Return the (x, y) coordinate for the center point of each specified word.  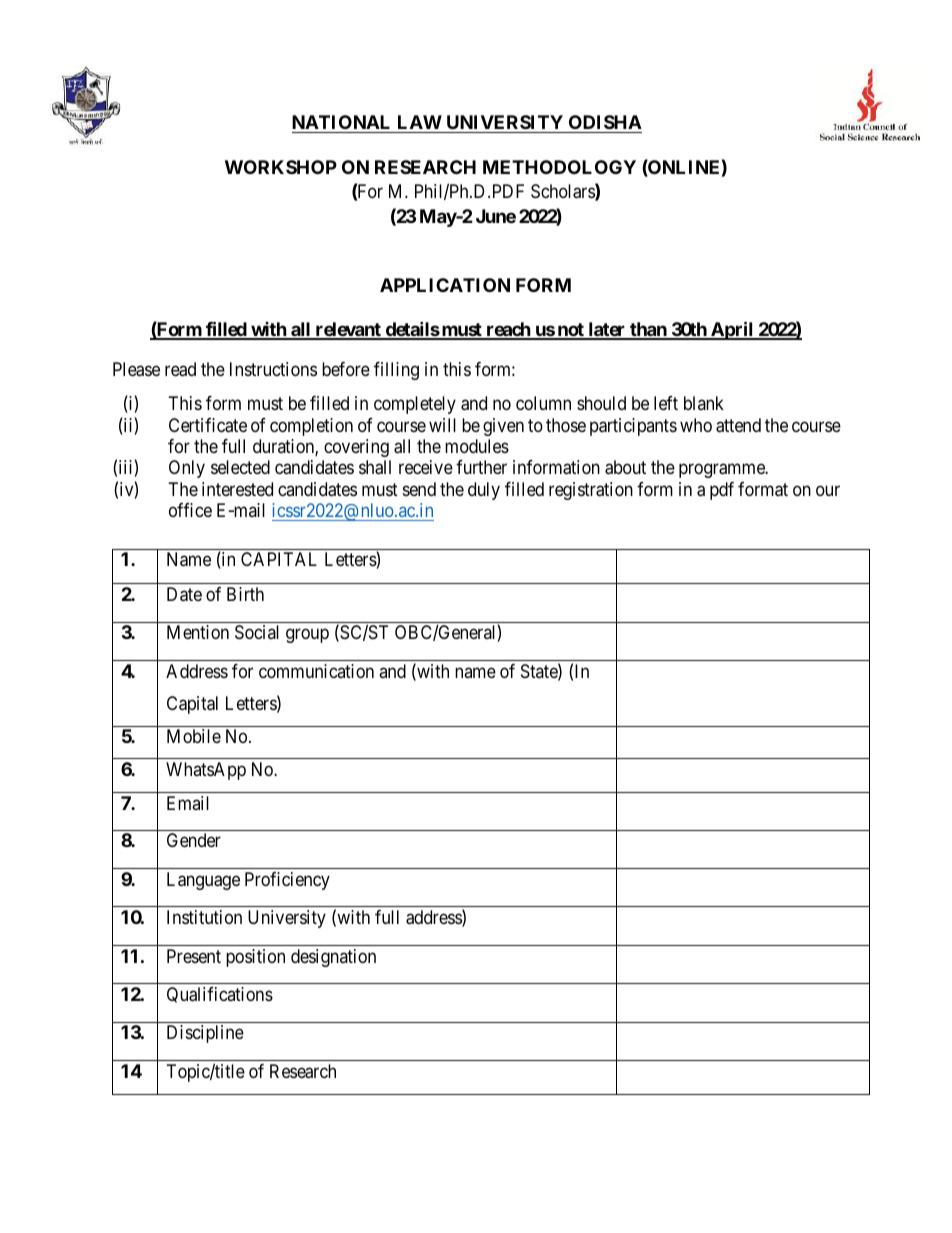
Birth (245, 594)
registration (591, 491)
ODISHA (605, 122)
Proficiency (287, 881)
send (419, 489)
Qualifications (220, 995)
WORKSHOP (281, 167)
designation (333, 958)
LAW (420, 122)
